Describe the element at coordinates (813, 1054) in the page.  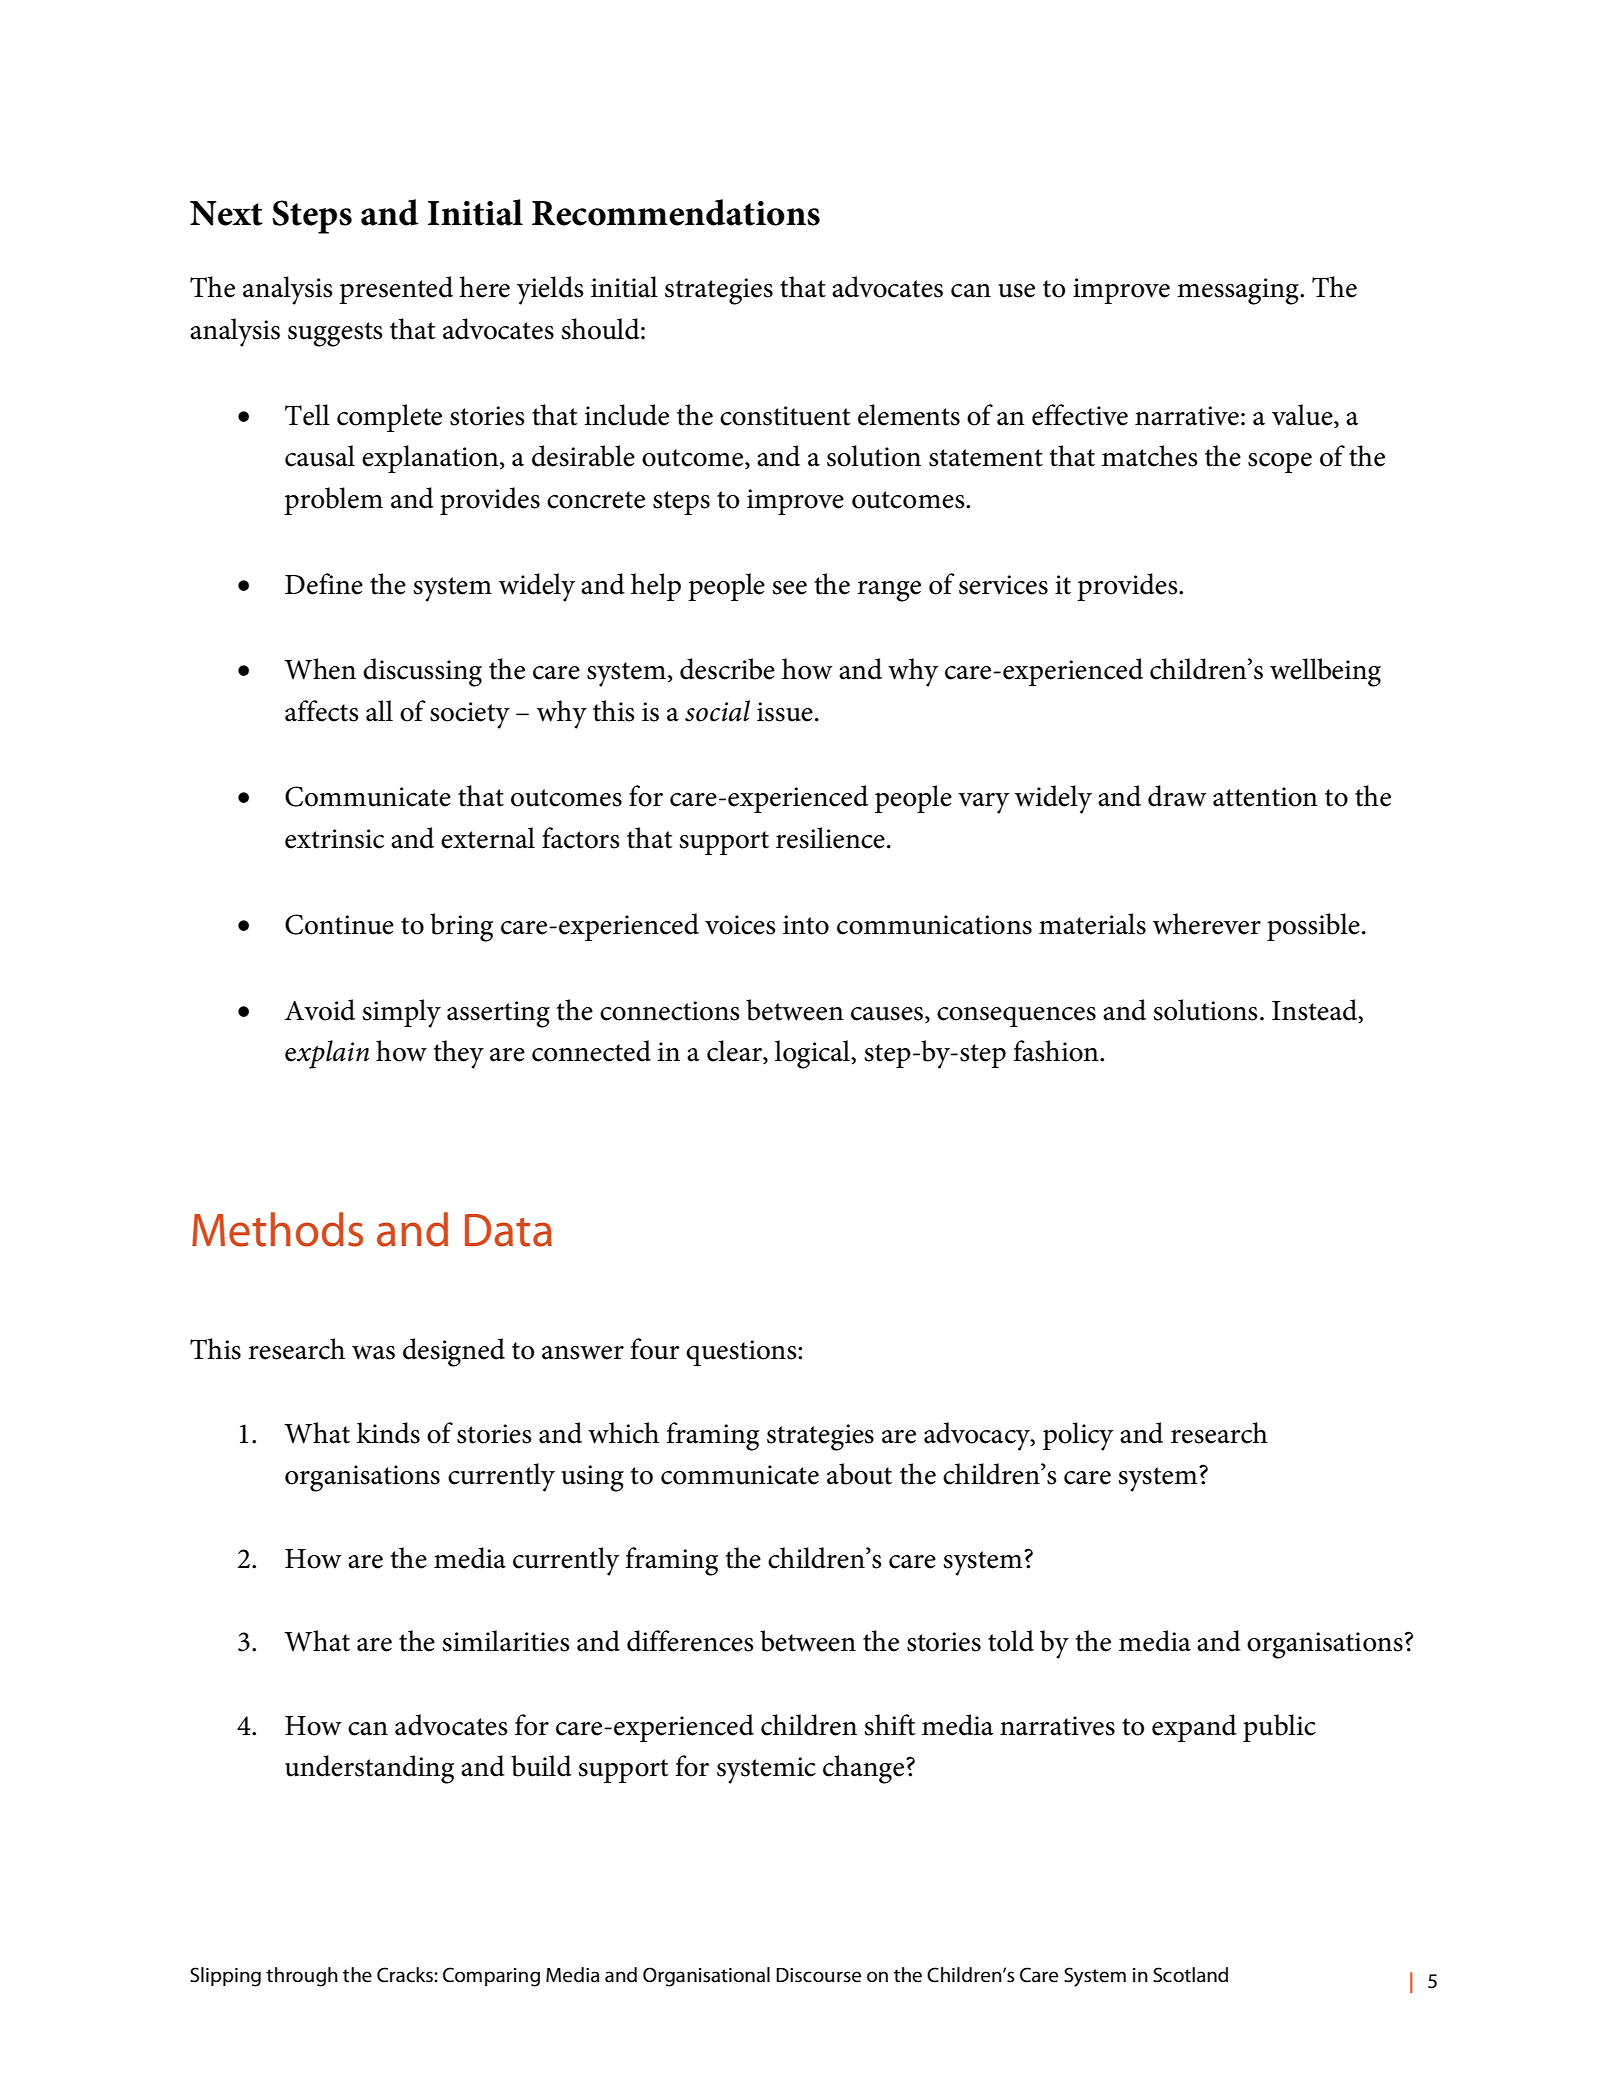
I see `logical` at that location.
